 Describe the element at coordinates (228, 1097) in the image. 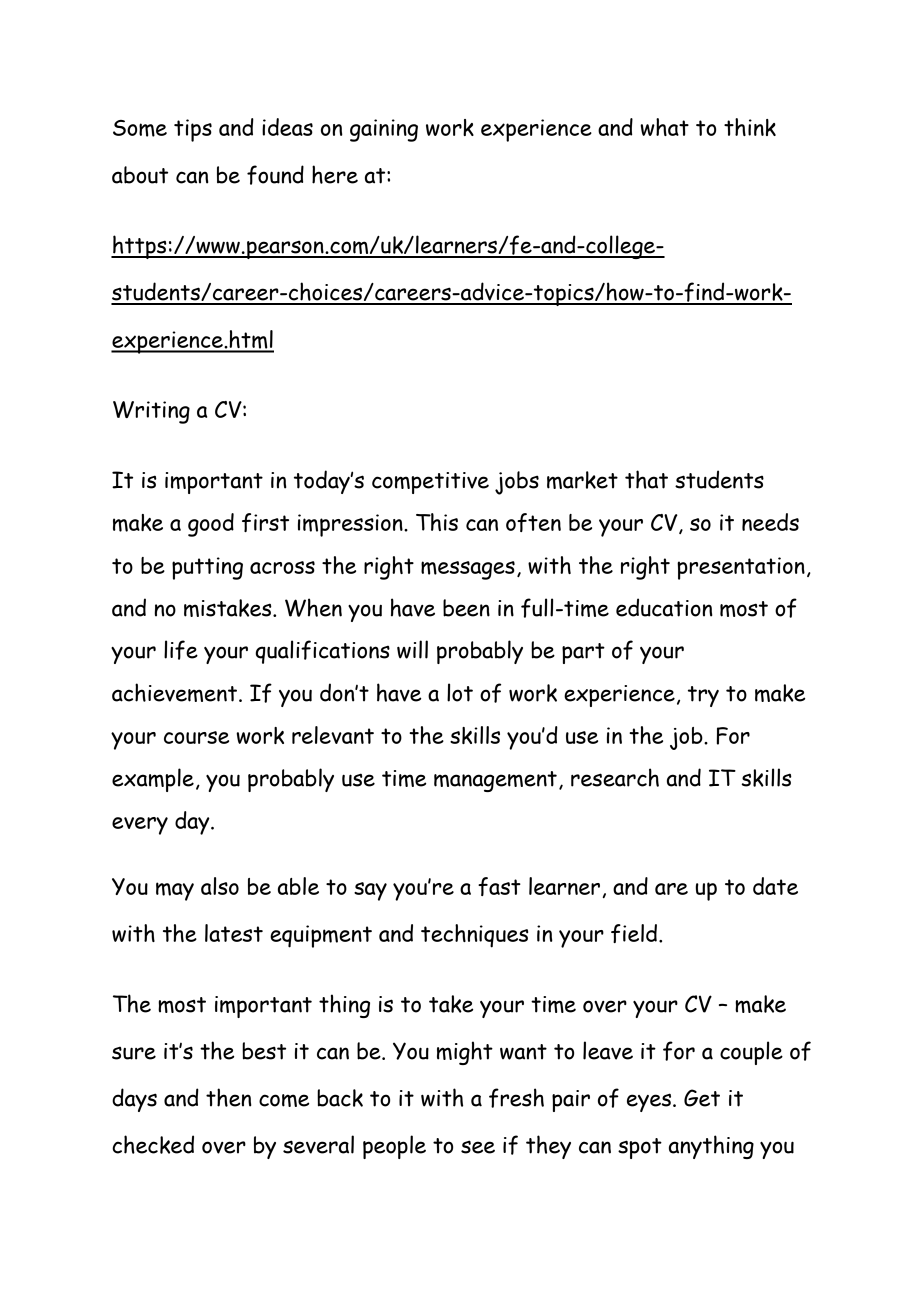

I see `then` at that location.
